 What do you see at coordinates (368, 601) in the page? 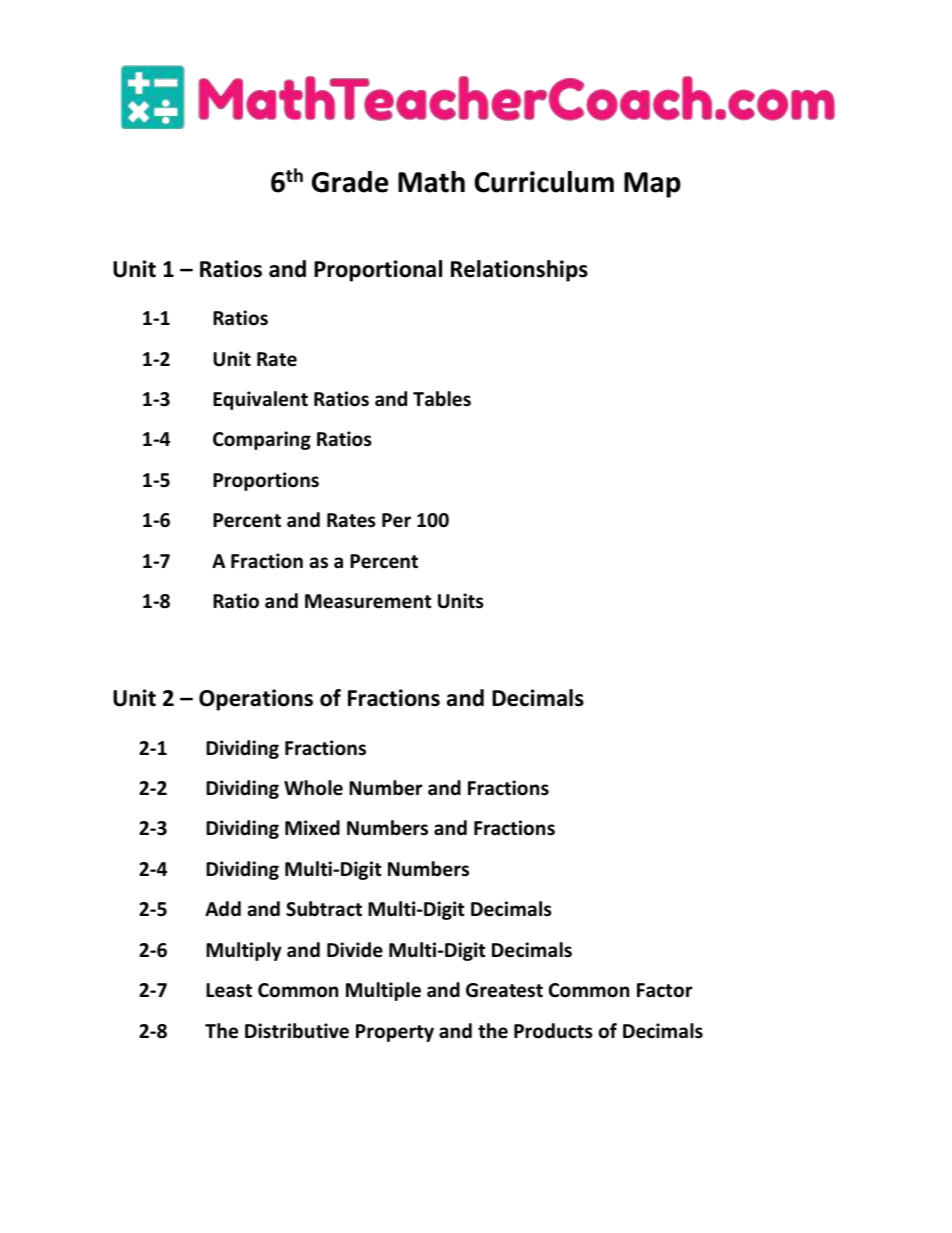
I see `Measurement` at bounding box center [368, 601].
